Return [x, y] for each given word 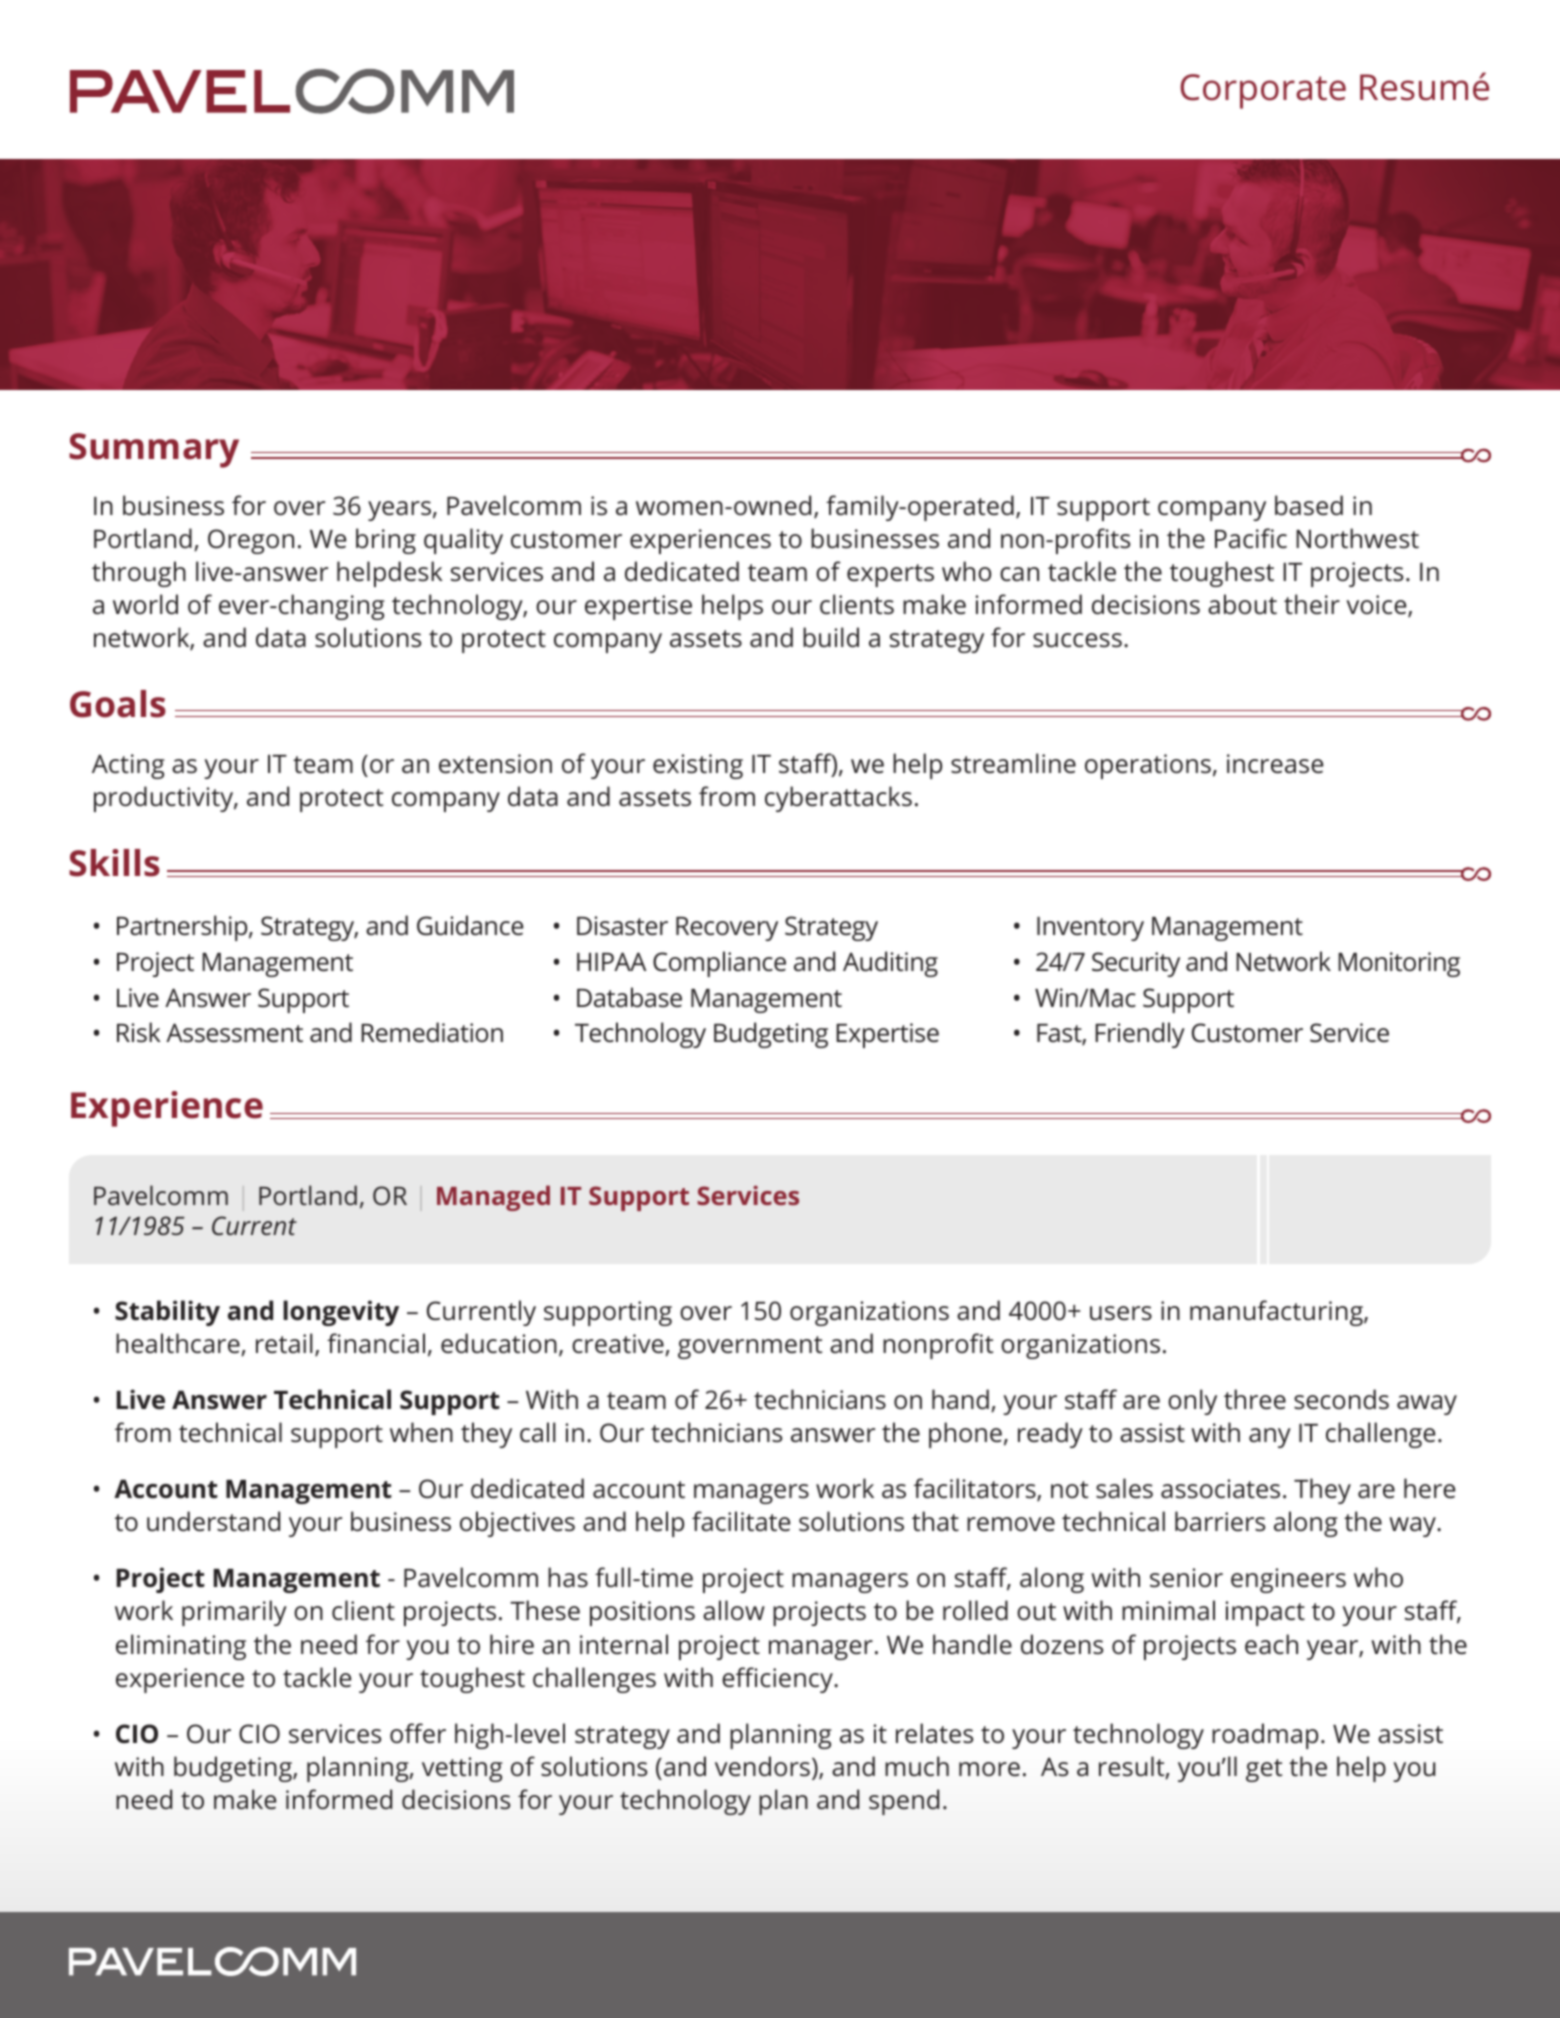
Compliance [719, 964]
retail [284, 1343]
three [1255, 1399]
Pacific [1251, 538]
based [1309, 505]
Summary [154, 450]
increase [1275, 764]
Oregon [251, 541]
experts [890, 575]
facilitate [741, 1521]
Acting [128, 766]
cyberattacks [838, 799]
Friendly [1140, 1035]
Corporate [1263, 91]
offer [418, 1733]
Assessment [234, 1033]
